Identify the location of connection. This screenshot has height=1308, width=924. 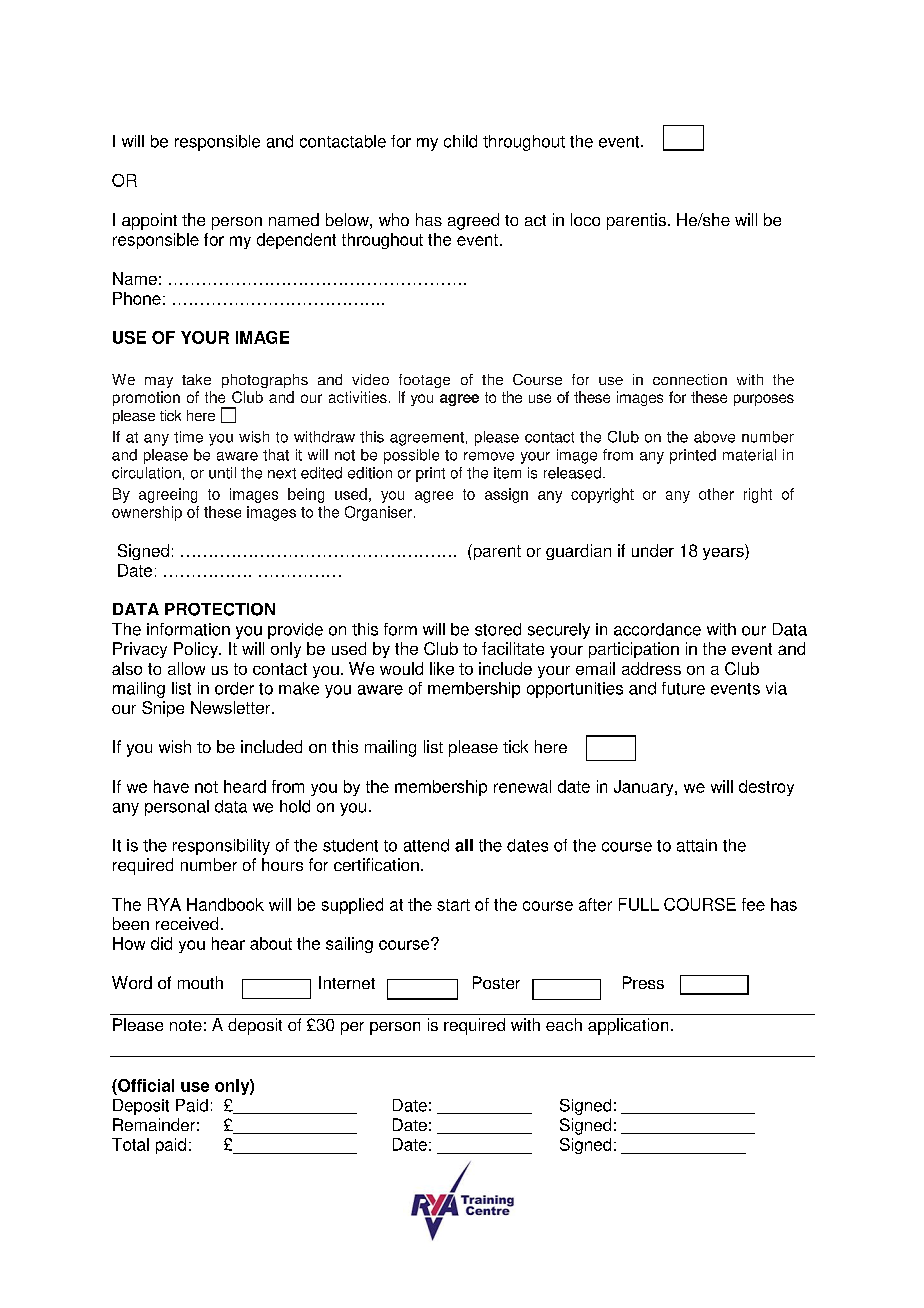
(690, 379).
